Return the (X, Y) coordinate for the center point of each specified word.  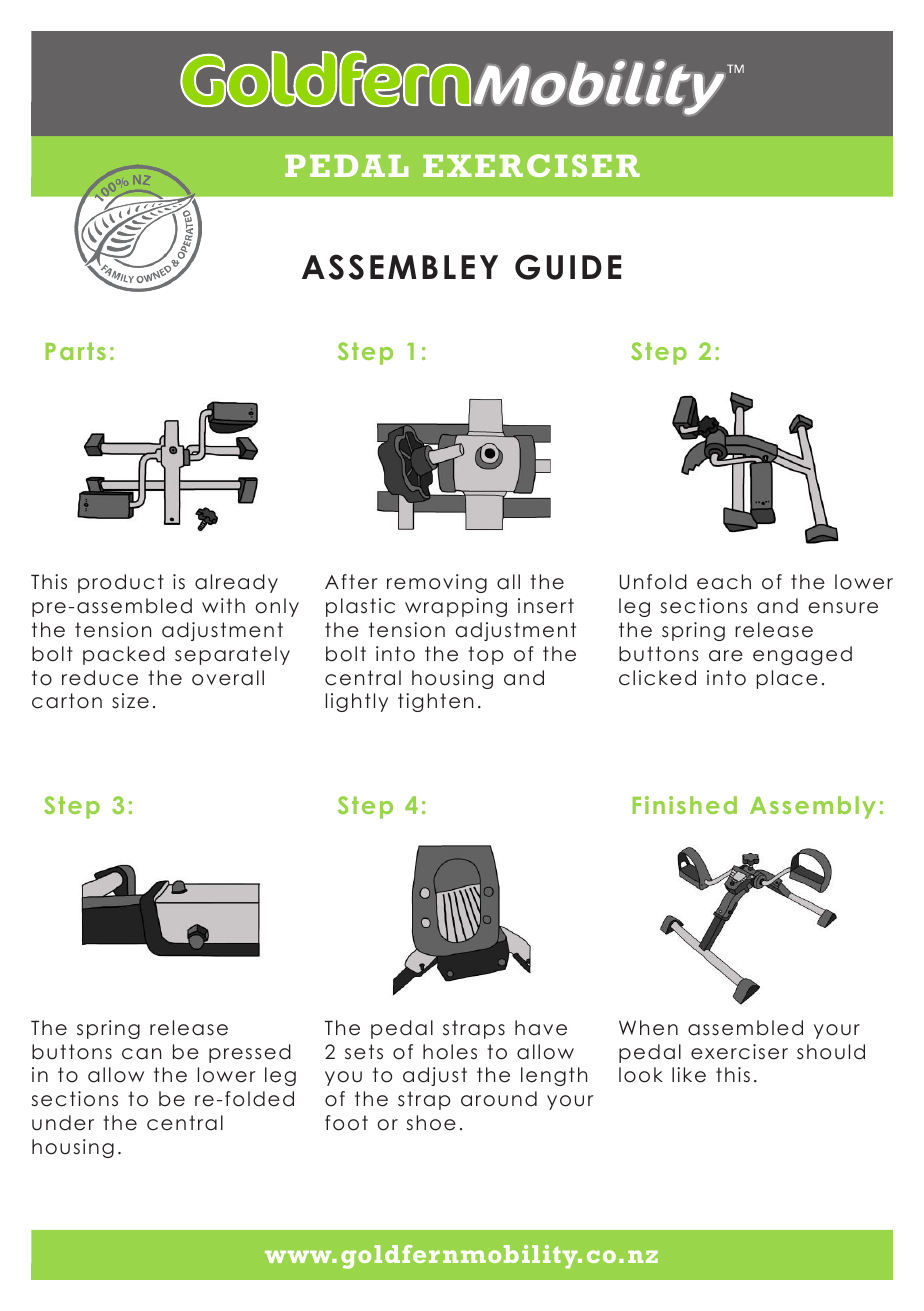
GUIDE (568, 267)
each (724, 582)
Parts (75, 351)
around (499, 1099)
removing (437, 583)
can (141, 1054)
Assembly (813, 807)
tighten (435, 702)
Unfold (653, 582)
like (689, 1075)
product (121, 583)
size (130, 701)
